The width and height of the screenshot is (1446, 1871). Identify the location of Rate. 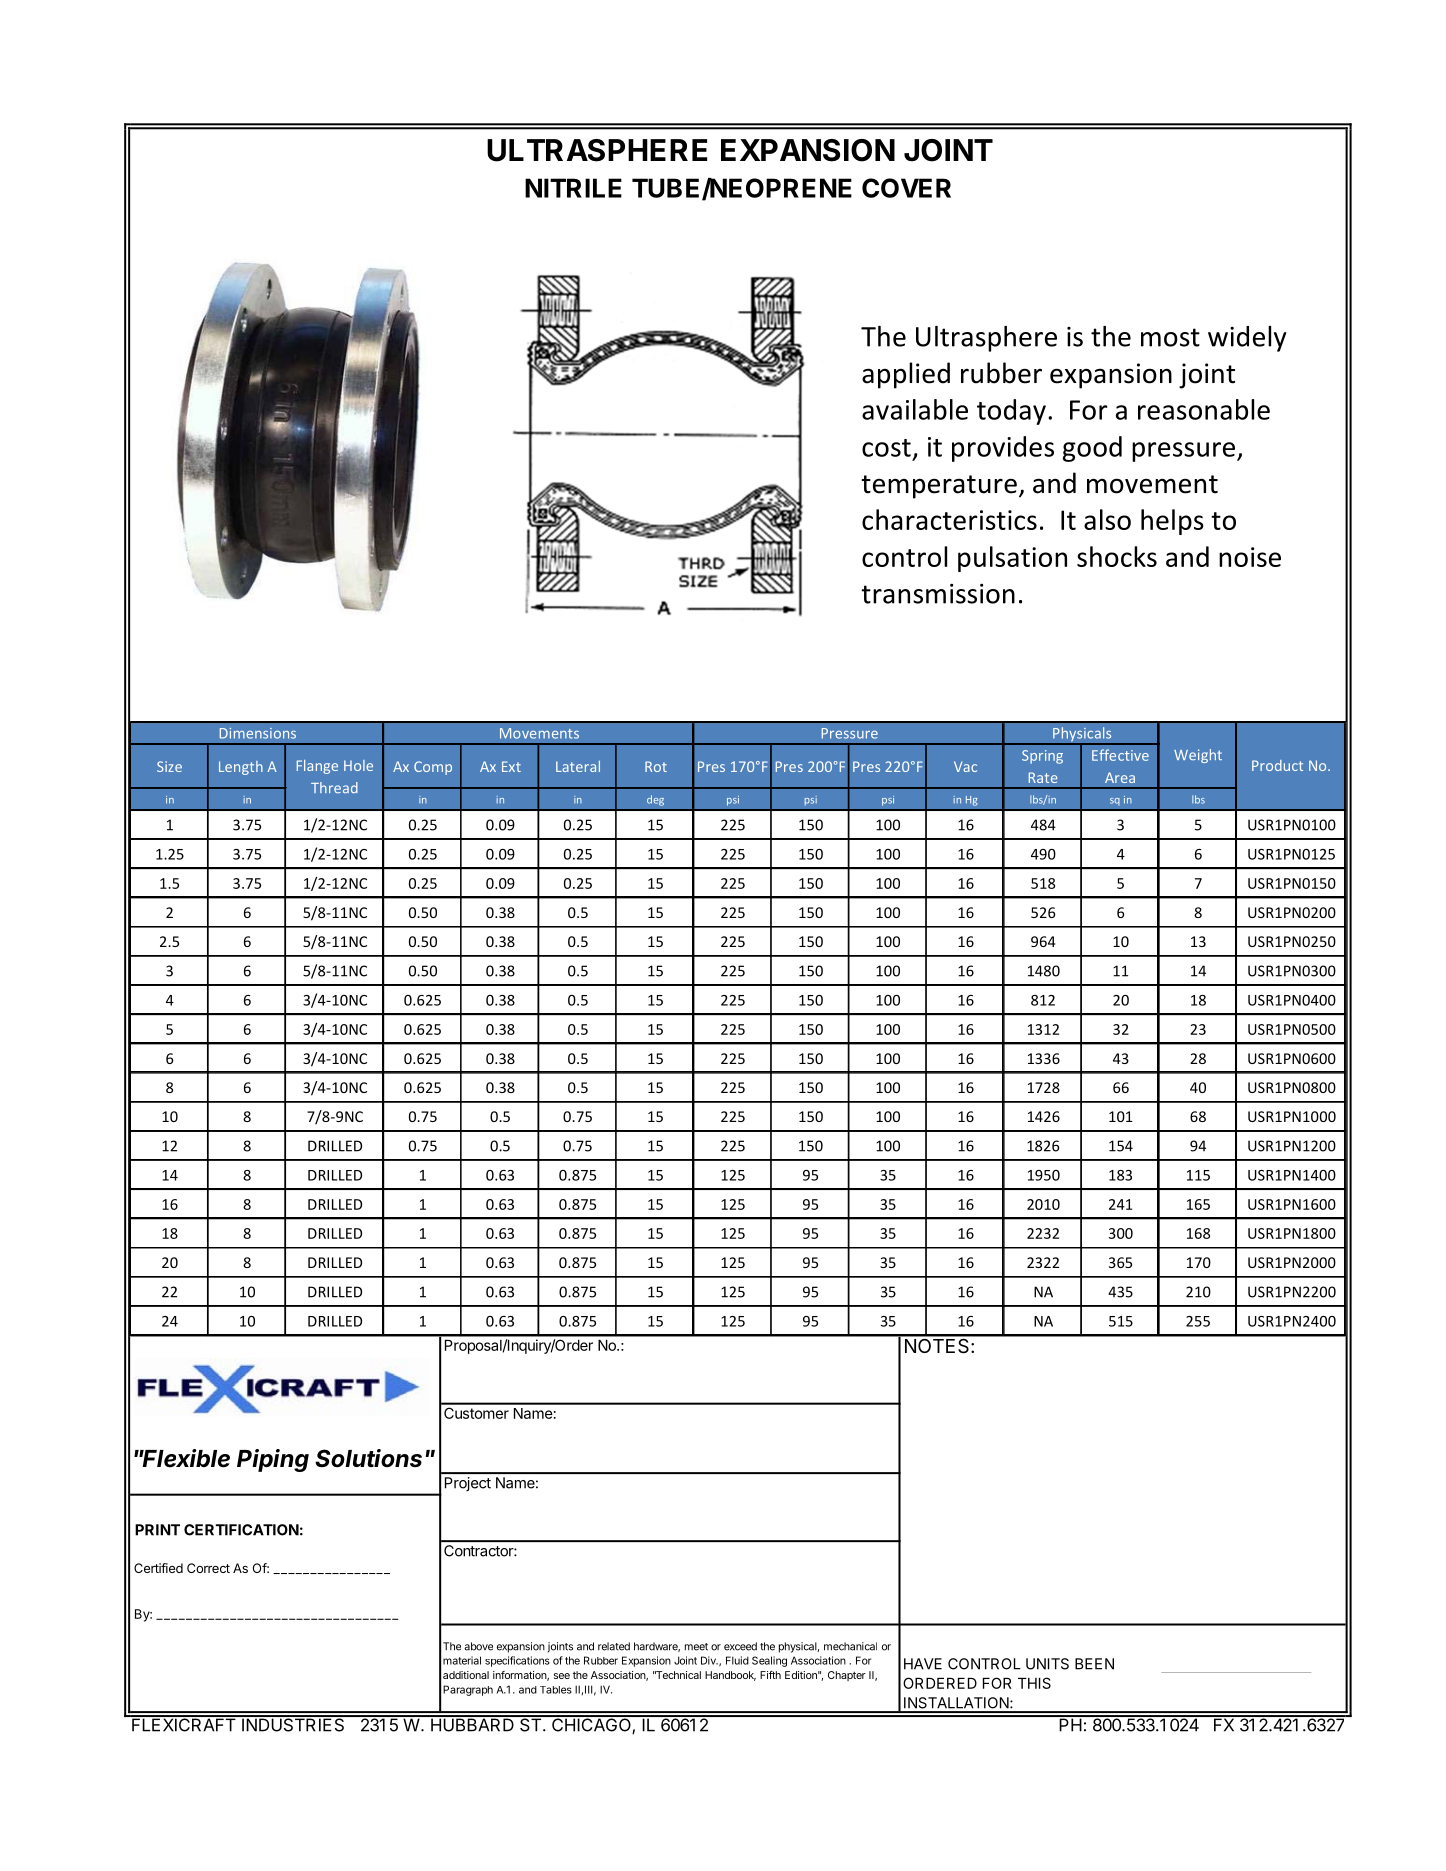
(1043, 777).
